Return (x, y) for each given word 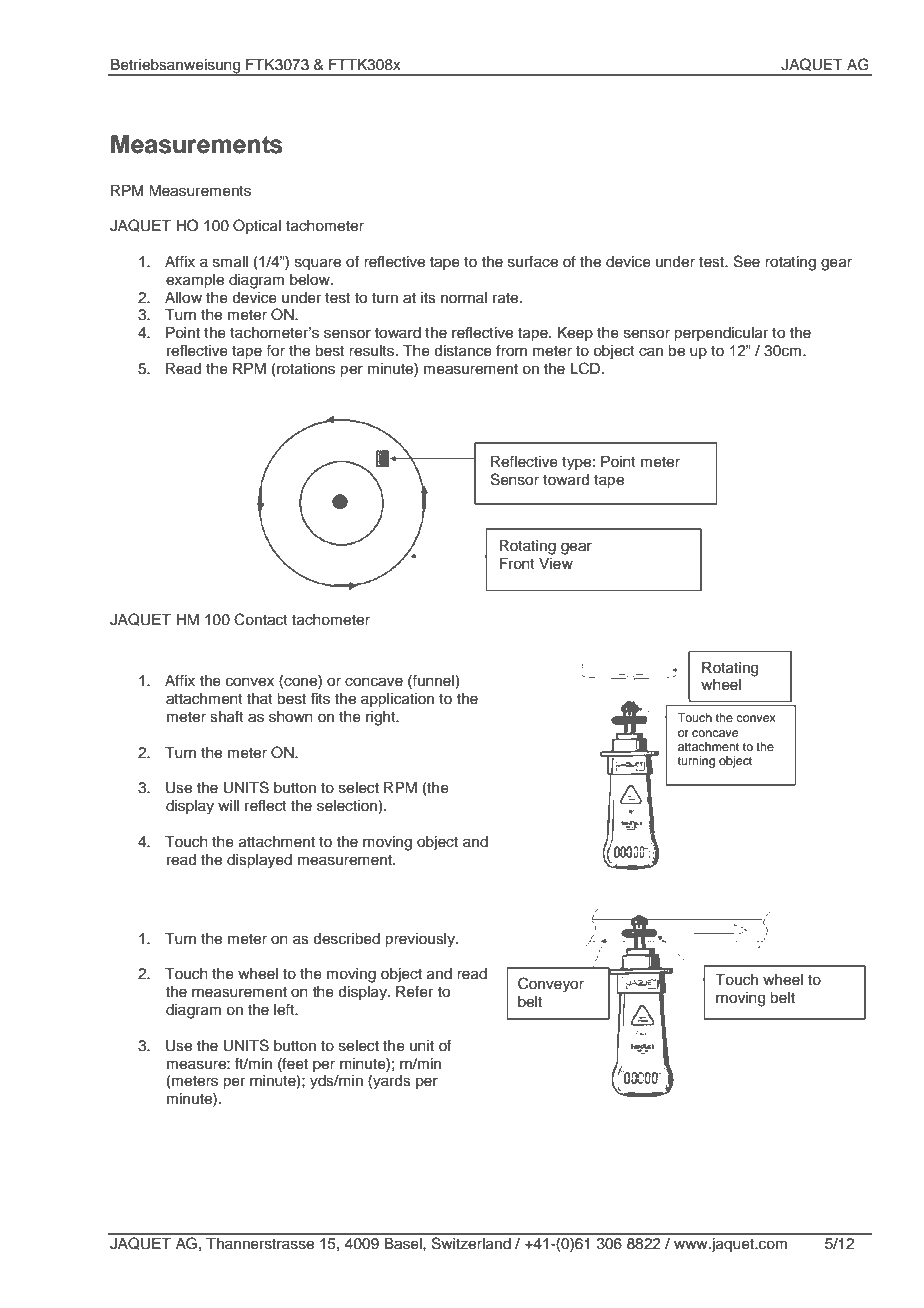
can (651, 352)
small (230, 262)
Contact (261, 619)
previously (421, 940)
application (397, 700)
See (747, 261)
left (285, 1009)
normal (464, 297)
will (228, 805)
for (275, 350)
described (346, 939)
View (556, 564)
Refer (414, 991)
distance (463, 351)
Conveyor (551, 985)
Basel (404, 1244)
